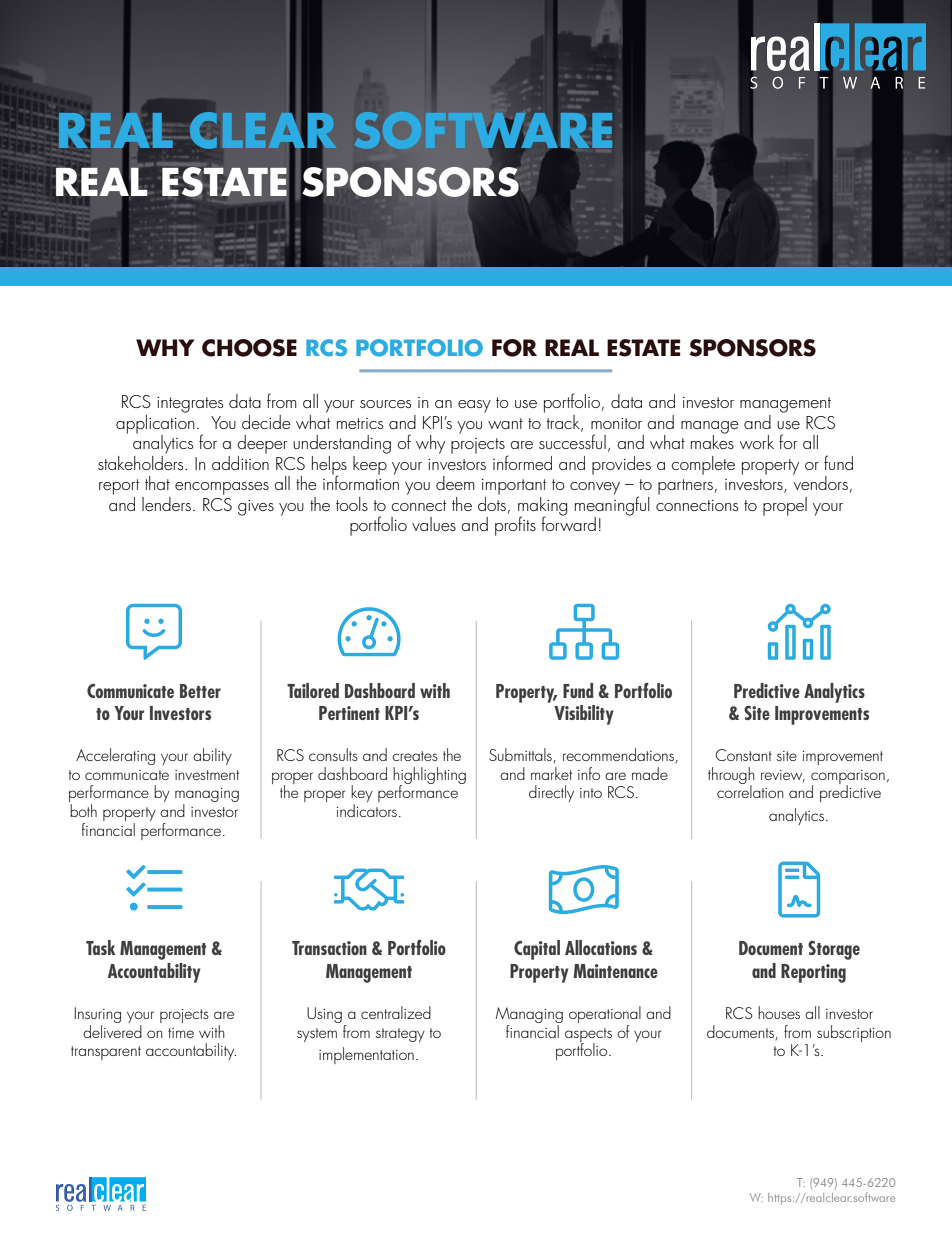 The width and height of the screenshot is (952, 1233). Describe the element at coordinates (757, 442) in the screenshot. I see `work` at that location.
